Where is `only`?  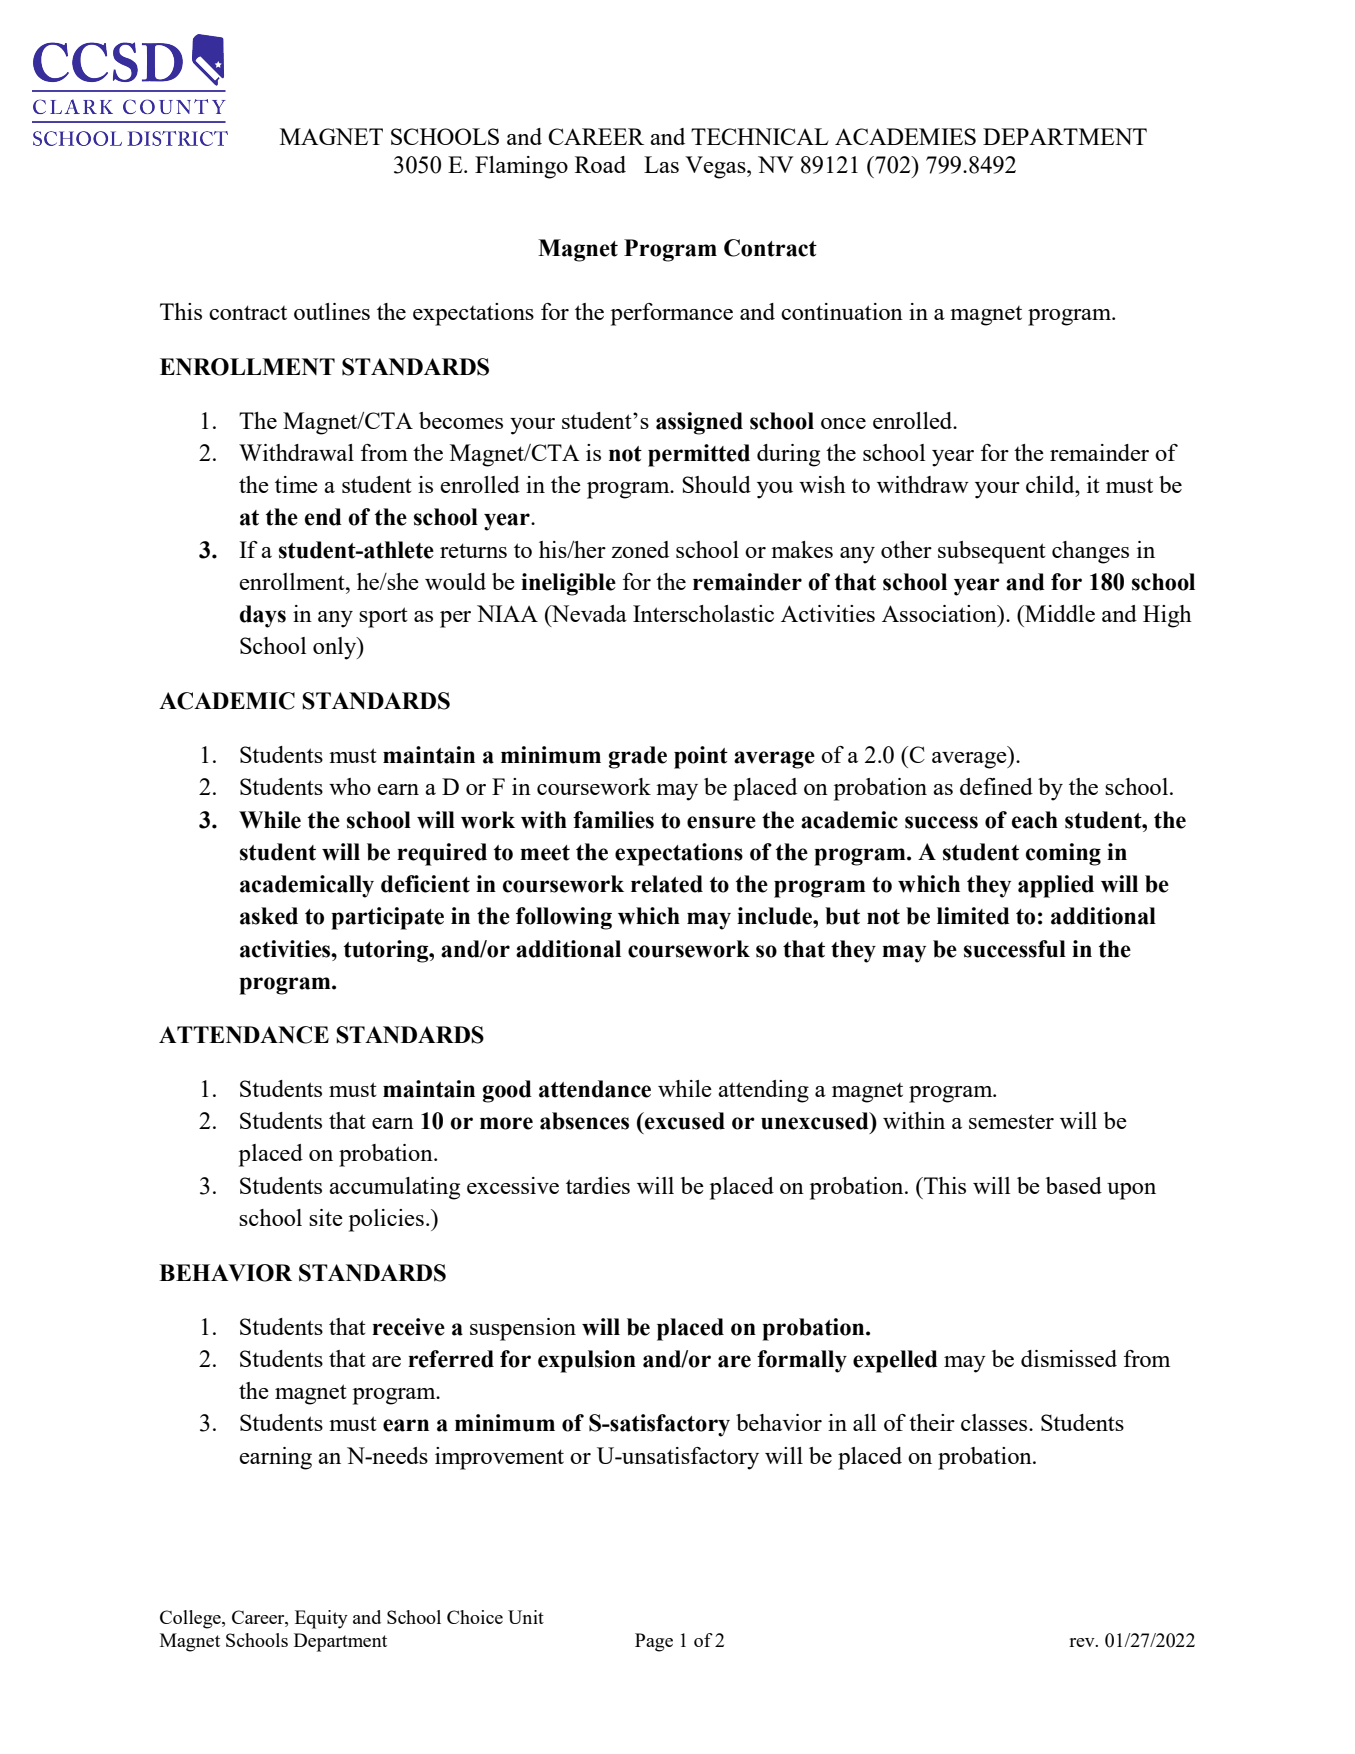 only is located at coordinates (336, 648).
